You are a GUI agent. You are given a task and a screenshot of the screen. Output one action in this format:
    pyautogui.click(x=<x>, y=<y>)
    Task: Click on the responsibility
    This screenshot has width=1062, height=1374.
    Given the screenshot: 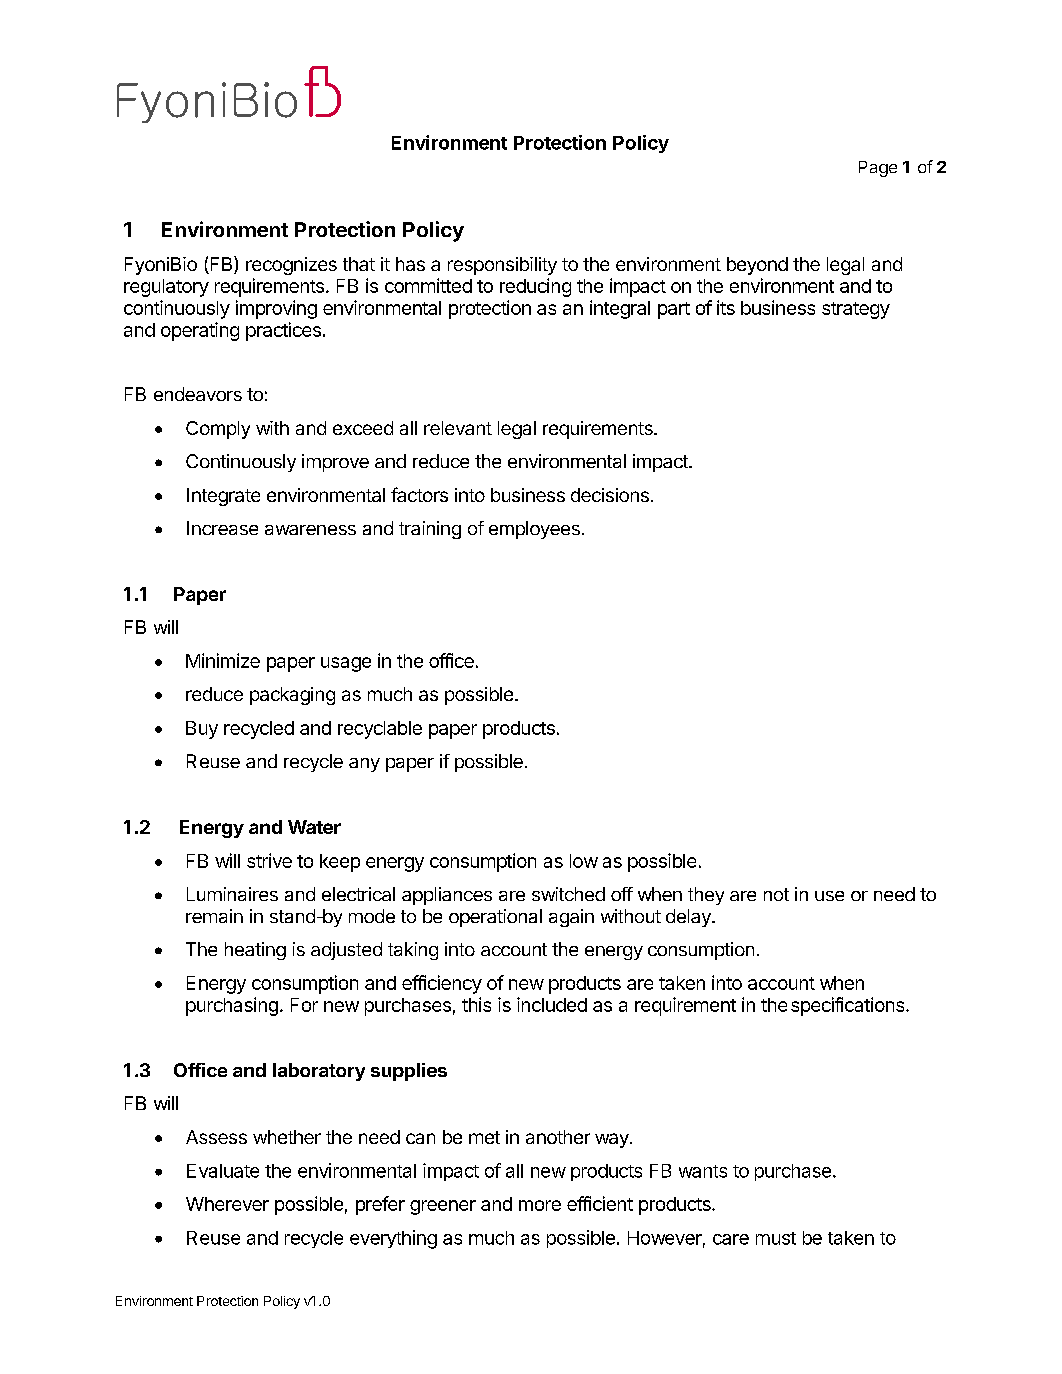 What is the action you would take?
    pyautogui.click(x=502, y=266)
